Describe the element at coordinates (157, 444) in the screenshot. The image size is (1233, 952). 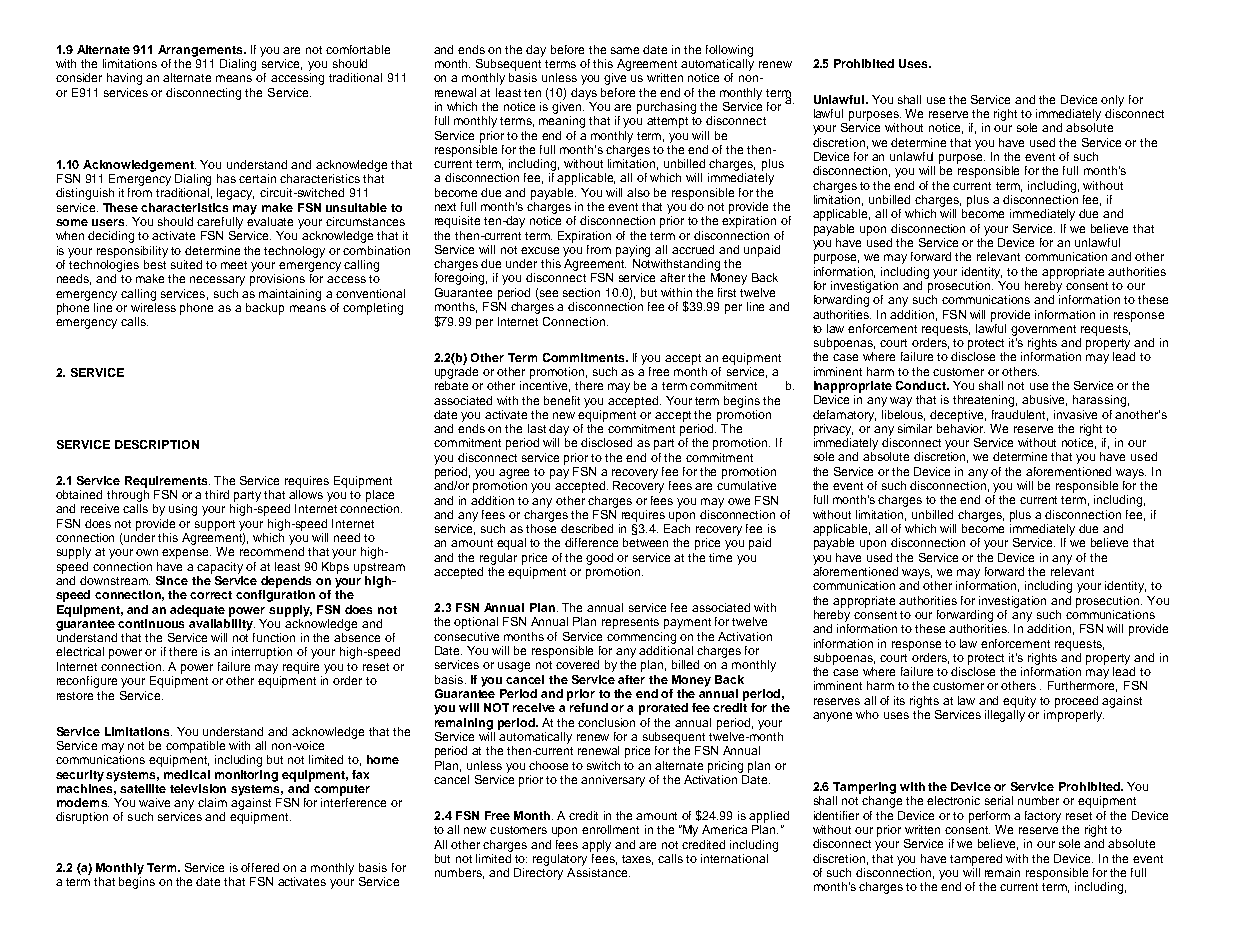
I see `DESCRIPTION` at that location.
